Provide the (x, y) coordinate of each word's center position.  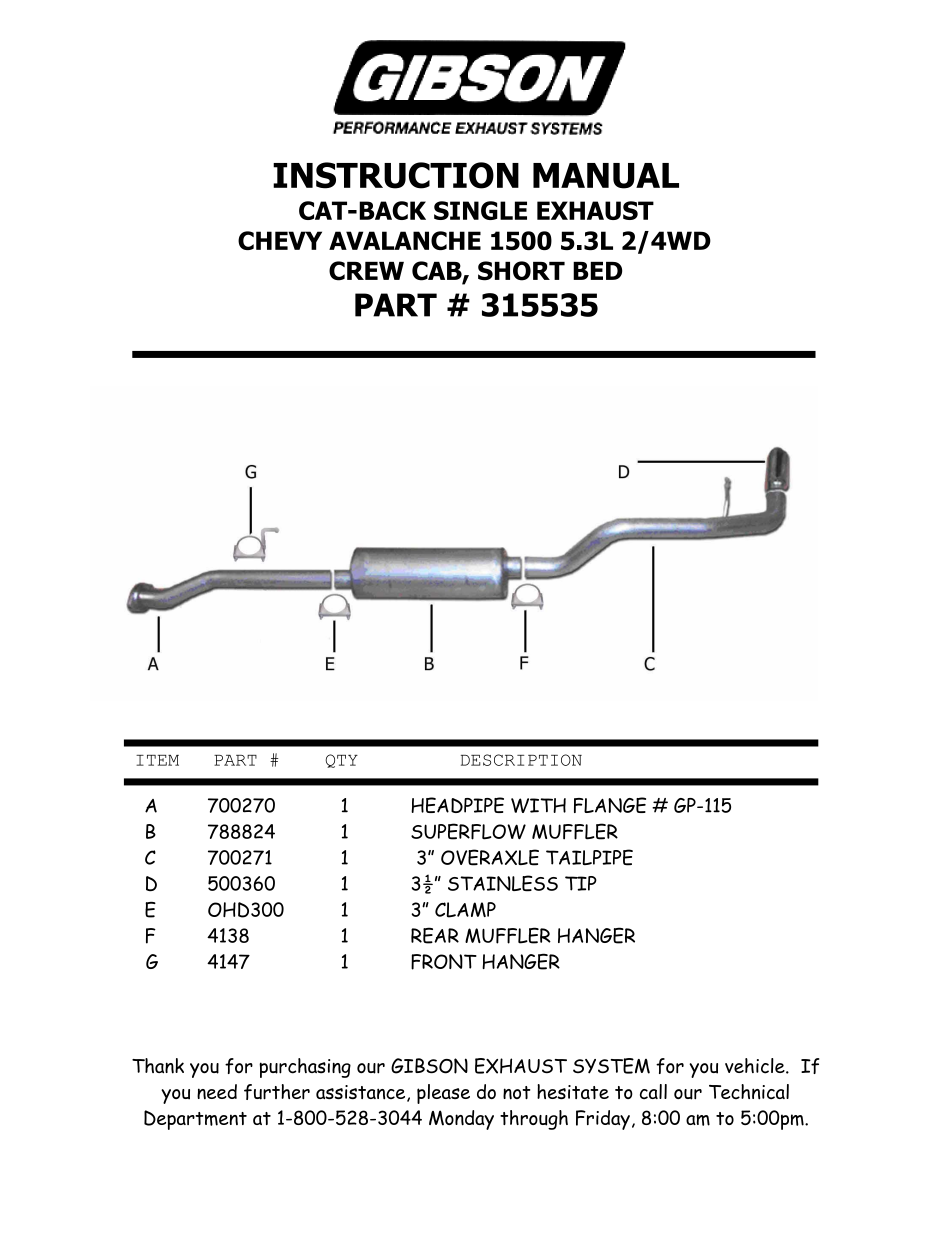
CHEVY (280, 240)
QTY (341, 761)
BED (597, 271)
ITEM (157, 760)
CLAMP (465, 910)
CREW (366, 271)
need (217, 1091)
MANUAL (606, 176)
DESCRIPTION (521, 760)
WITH (538, 805)
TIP (581, 883)
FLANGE (610, 805)
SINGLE (480, 210)
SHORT (521, 271)
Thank (158, 1066)
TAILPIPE (589, 857)
